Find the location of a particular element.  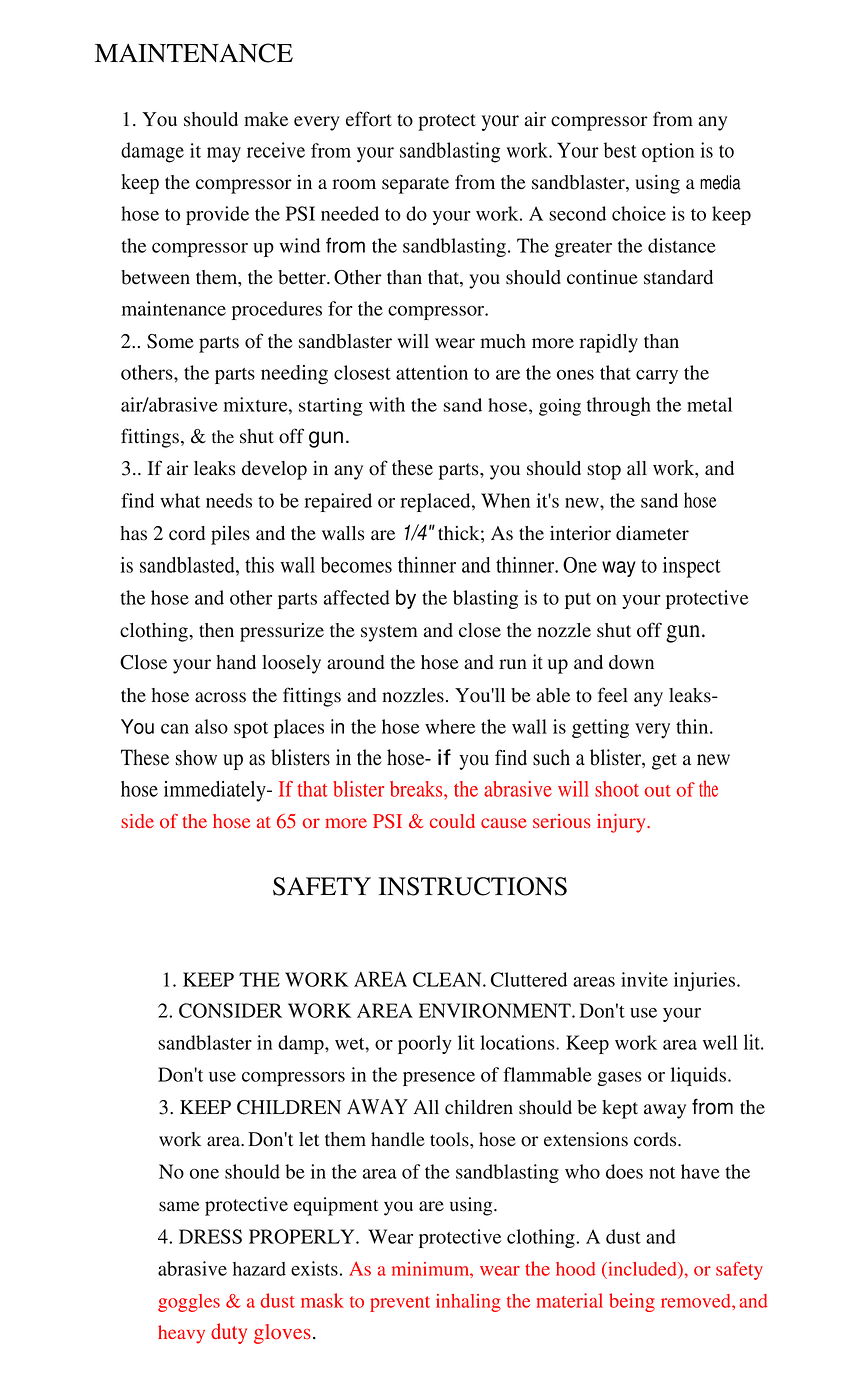

option is located at coordinates (668, 152).
